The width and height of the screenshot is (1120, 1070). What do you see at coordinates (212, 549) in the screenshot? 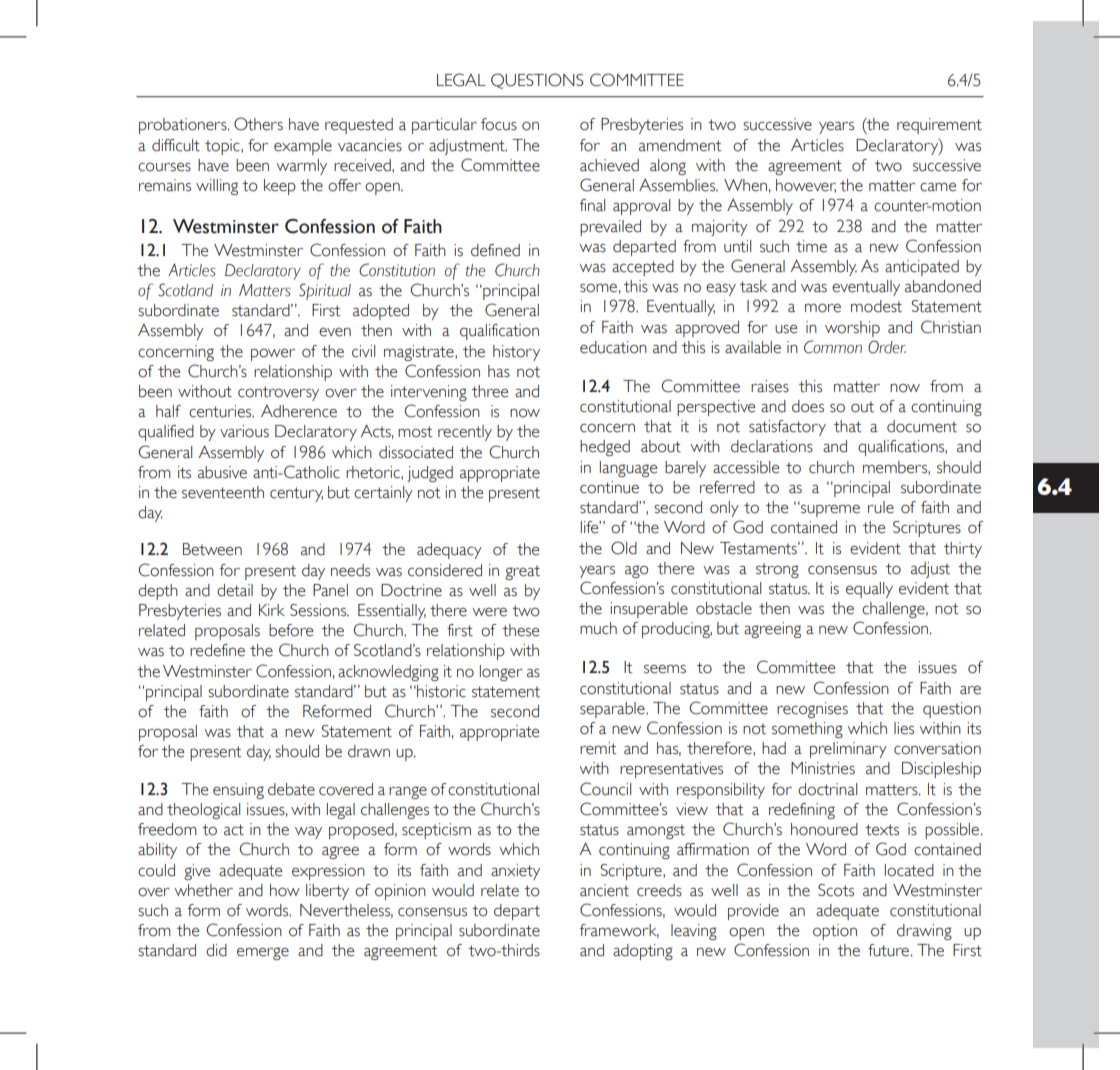
I see `Between` at bounding box center [212, 549].
